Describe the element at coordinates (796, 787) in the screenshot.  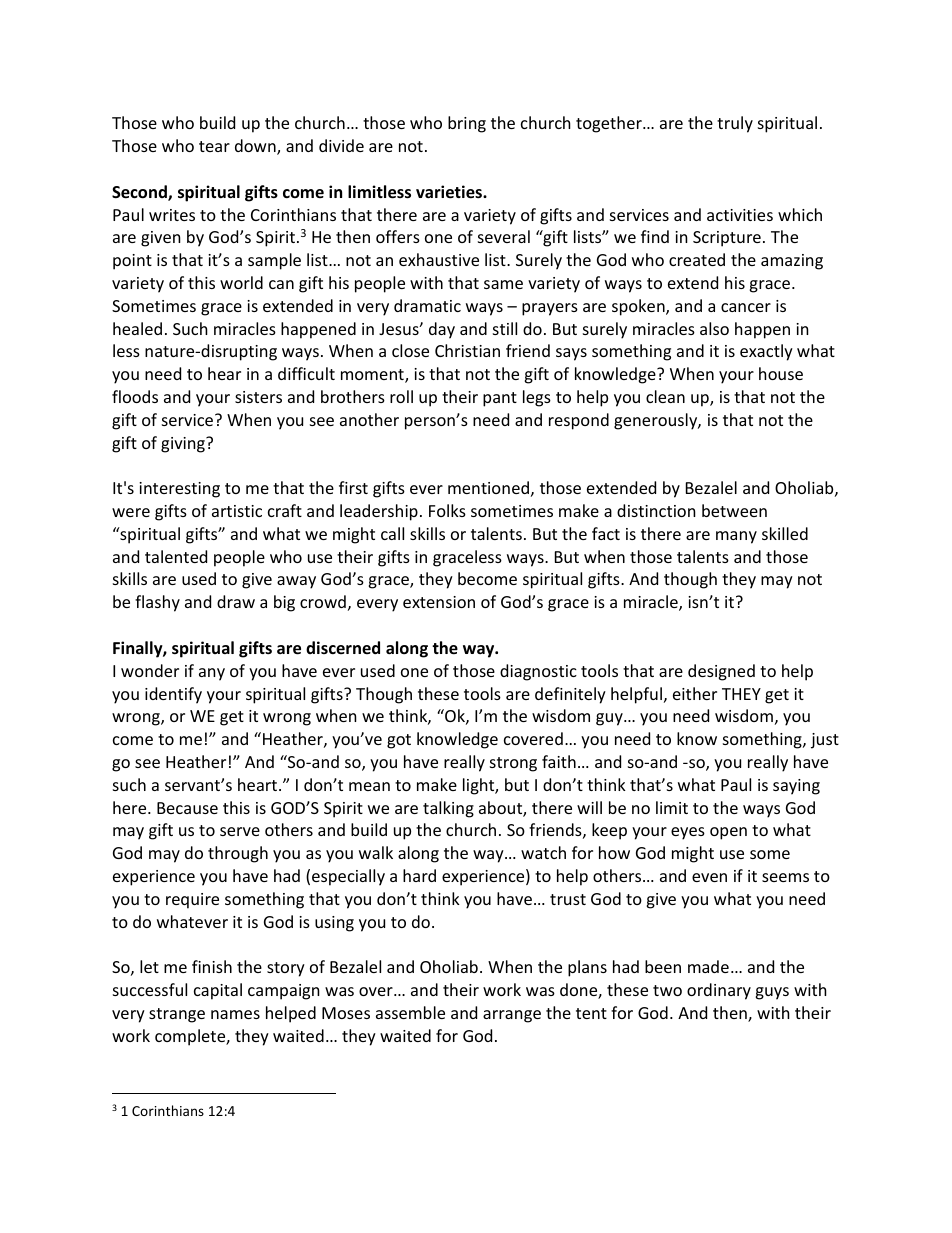
I see `saying` at that location.
